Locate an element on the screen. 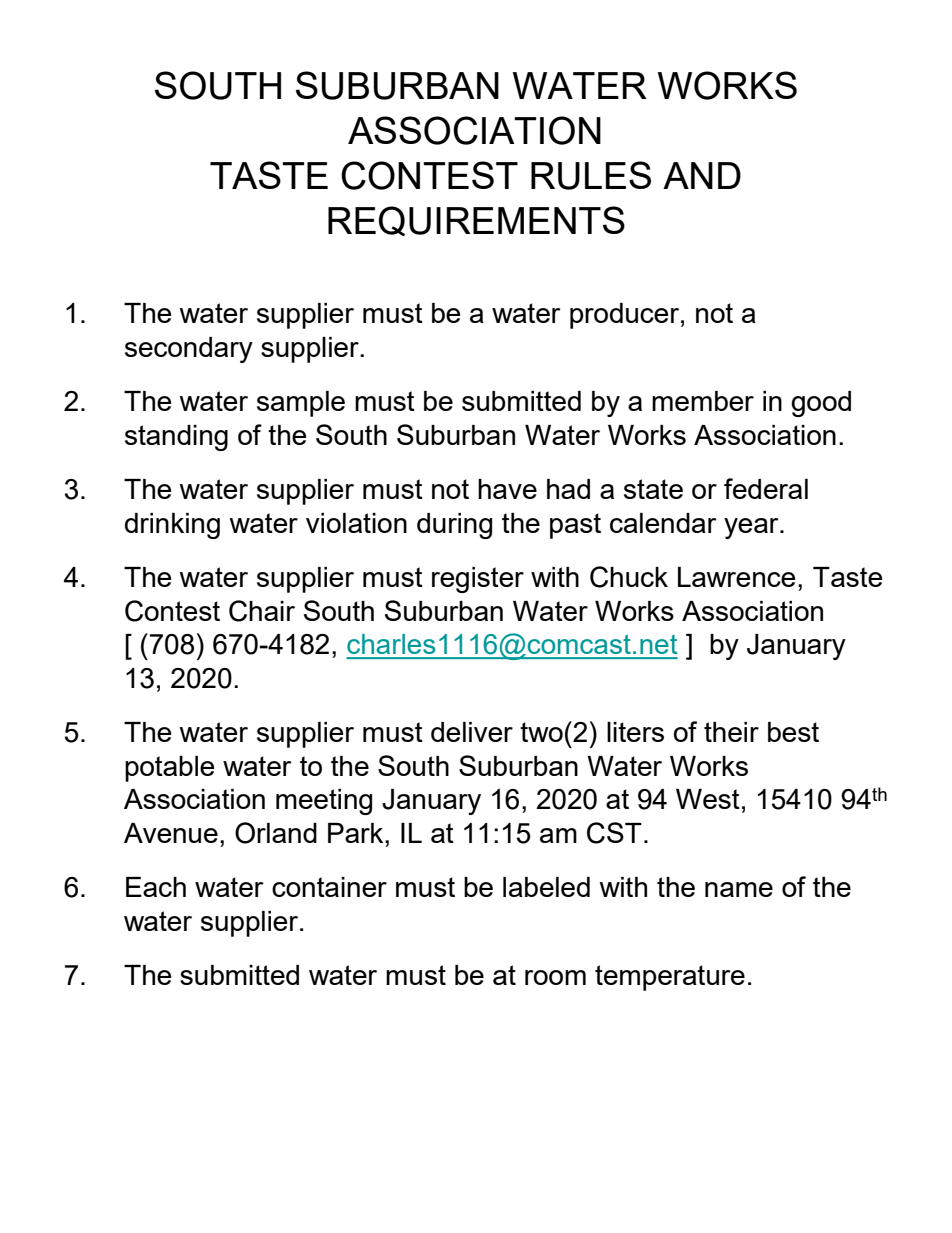  room is located at coordinates (555, 977).
